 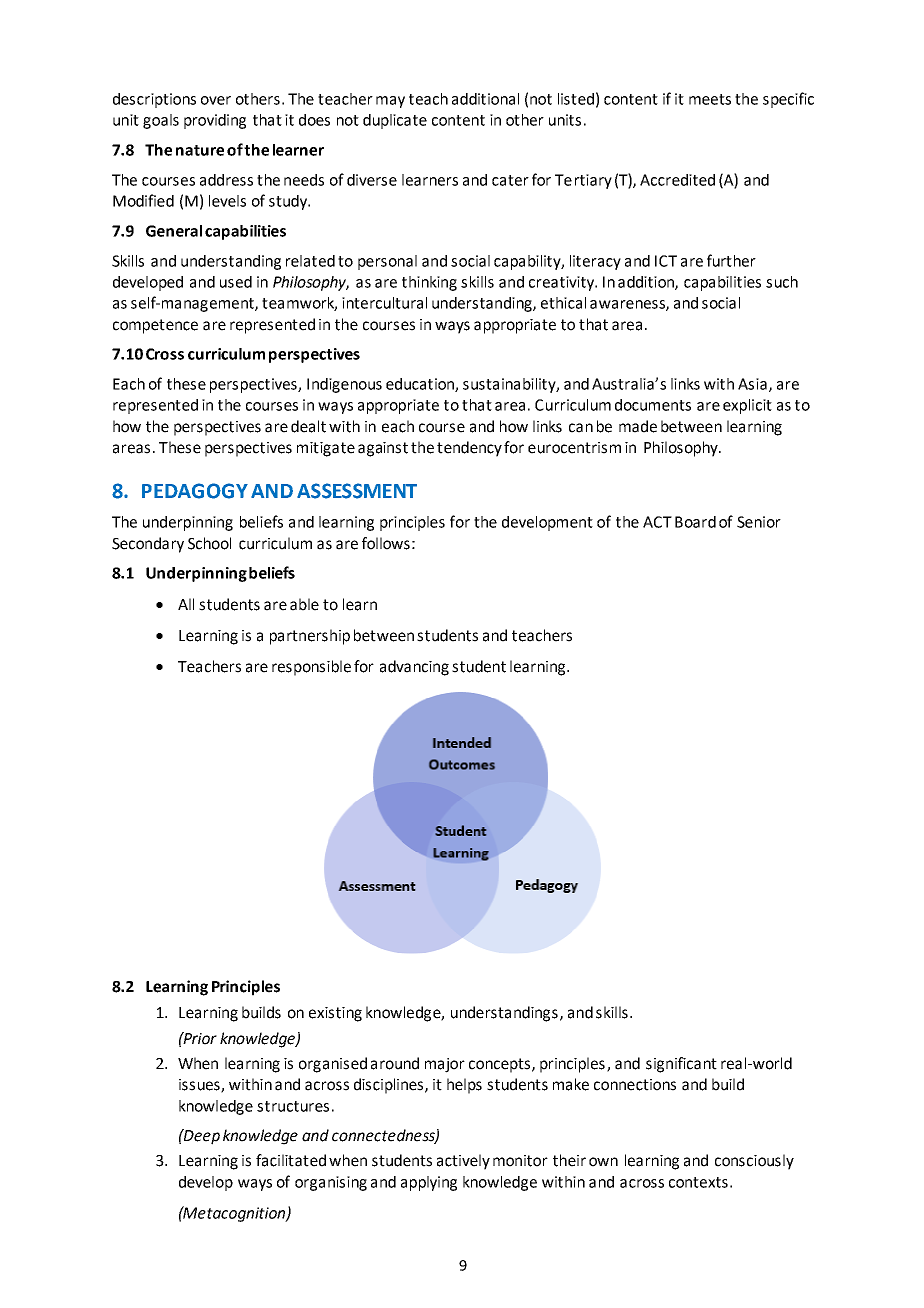 What do you see at coordinates (395, 121) in the screenshot?
I see `duplicate` at bounding box center [395, 121].
